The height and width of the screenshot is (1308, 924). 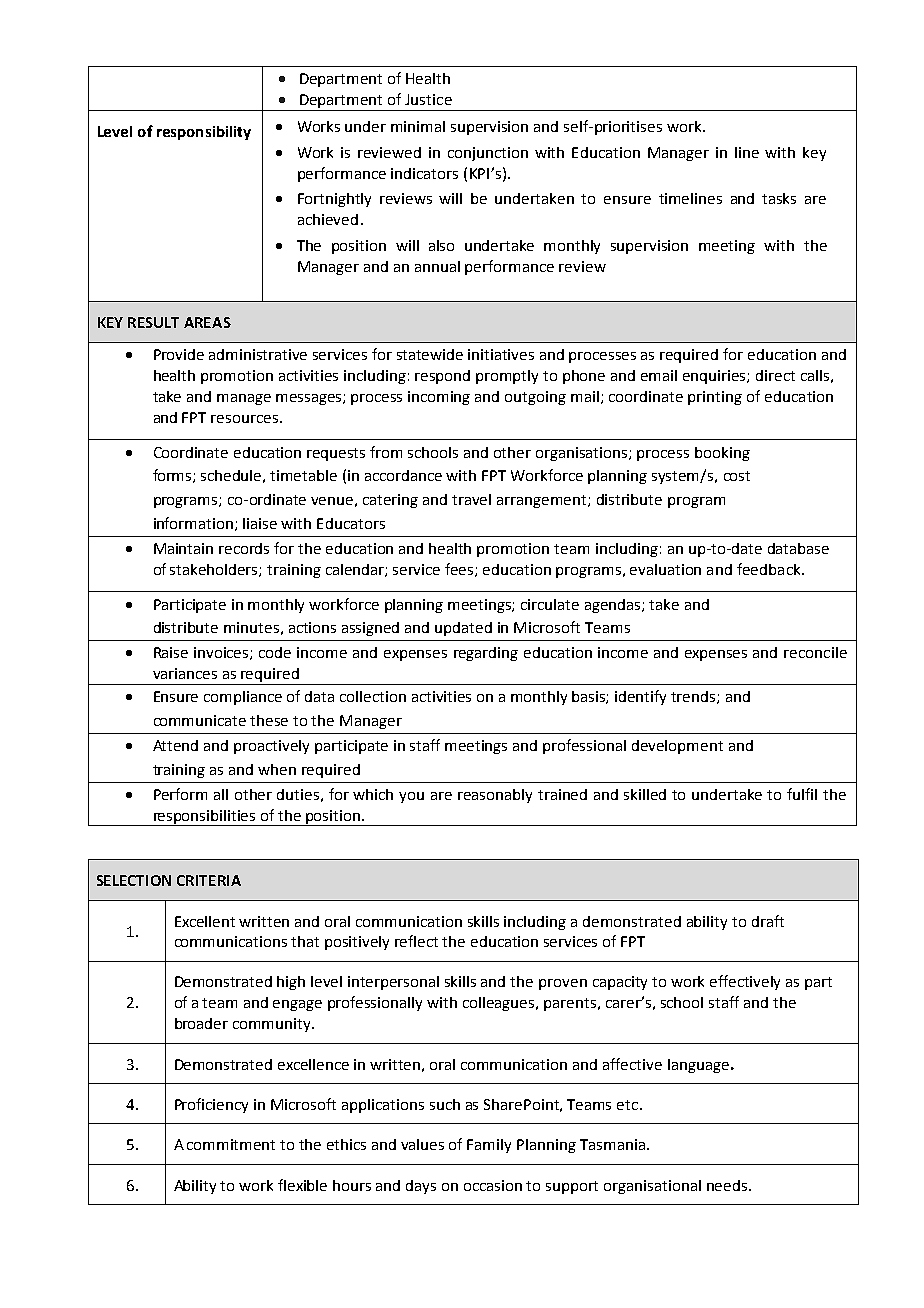 What do you see at coordinates (488, 154) in the screenshot?
I see `conjunction` at bounding box center [488, 154].
